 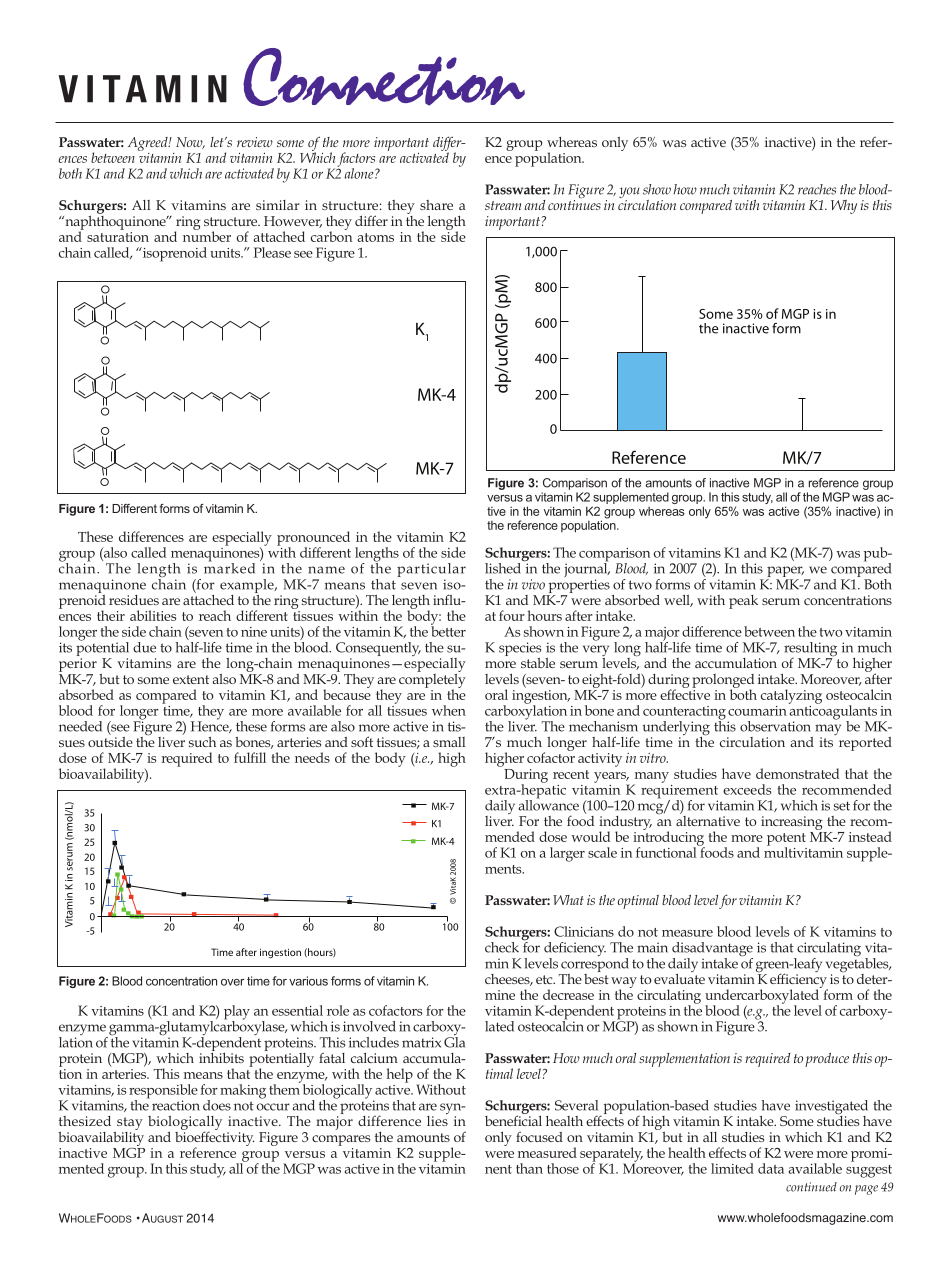 What do you see at coordinates (437, 1119) in the screenshot?
I see `lies` at bounding box center [437, 1119].
